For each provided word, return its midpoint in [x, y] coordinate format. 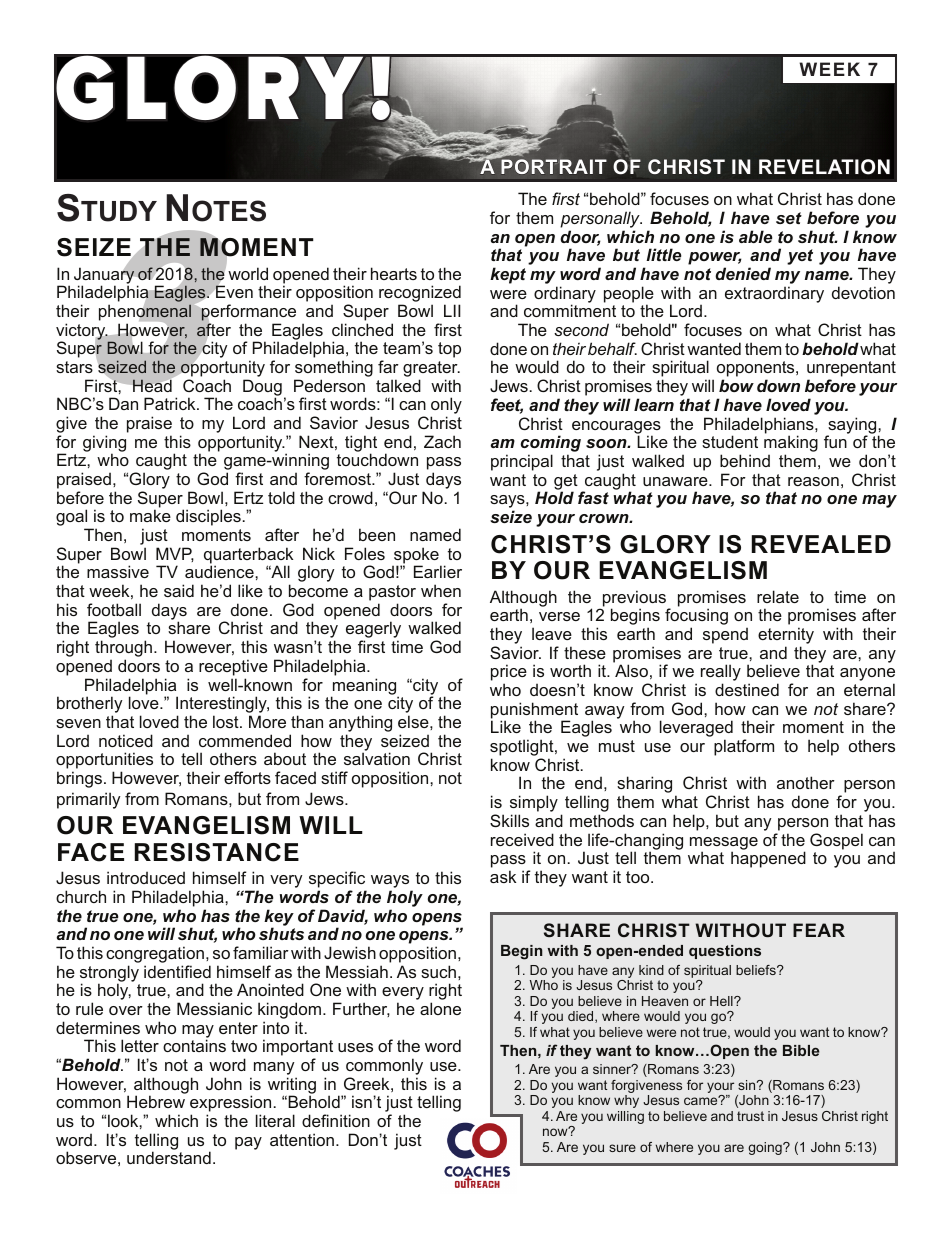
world [248, 273]
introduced [146, 877]
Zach [442, 441]
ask [503, 876]
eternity [786, 637]
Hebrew [156, 1101]
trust [750, 1116]
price [509, 674]
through [125, 650]
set [789, 218]
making [791, 445]
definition [336, 1120]
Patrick [171, 403]
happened [768, 859]
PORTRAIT [553, 165]
